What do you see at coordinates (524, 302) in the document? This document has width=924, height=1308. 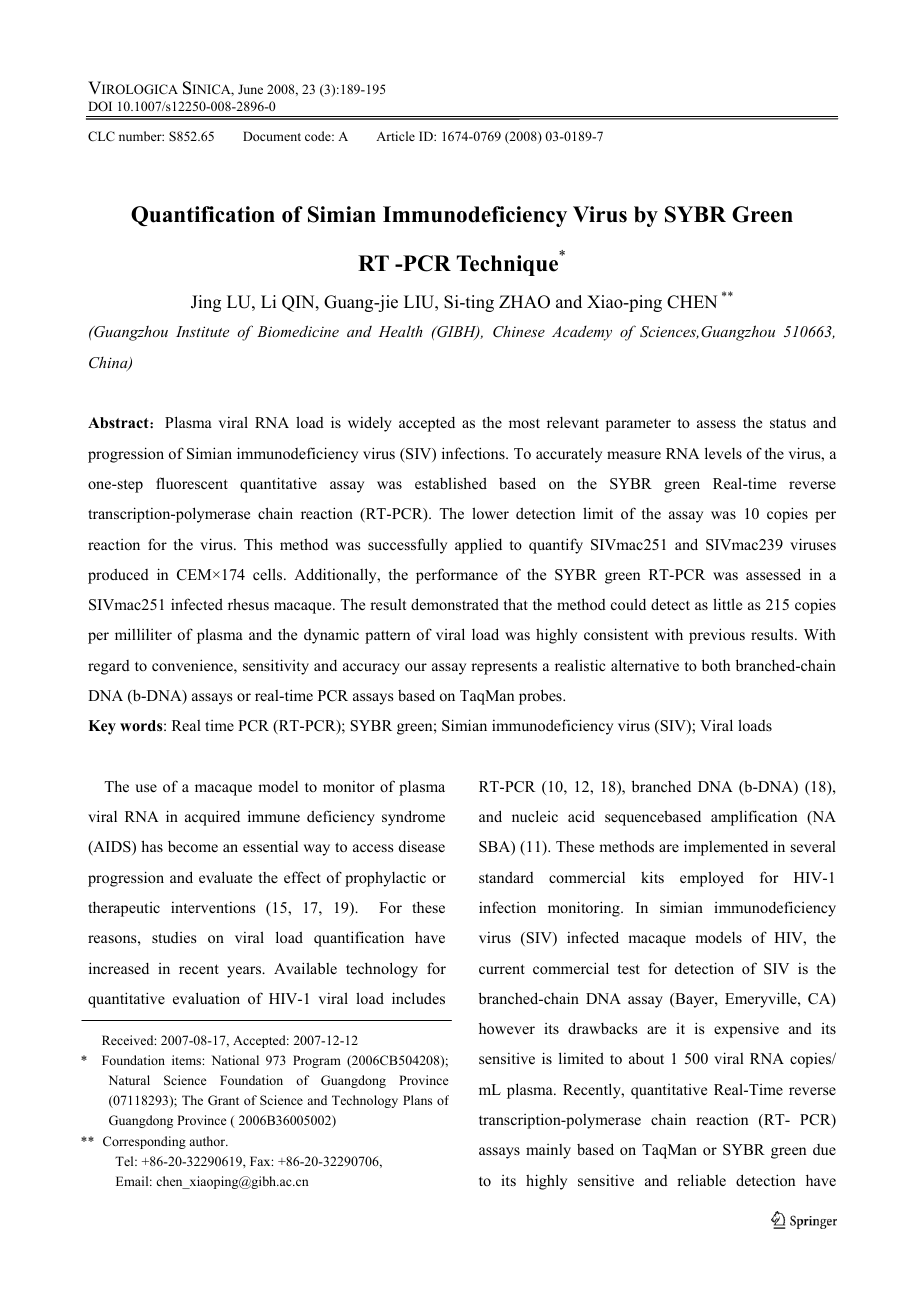 I see `ZHAO` at bounding box center [524, 302].
